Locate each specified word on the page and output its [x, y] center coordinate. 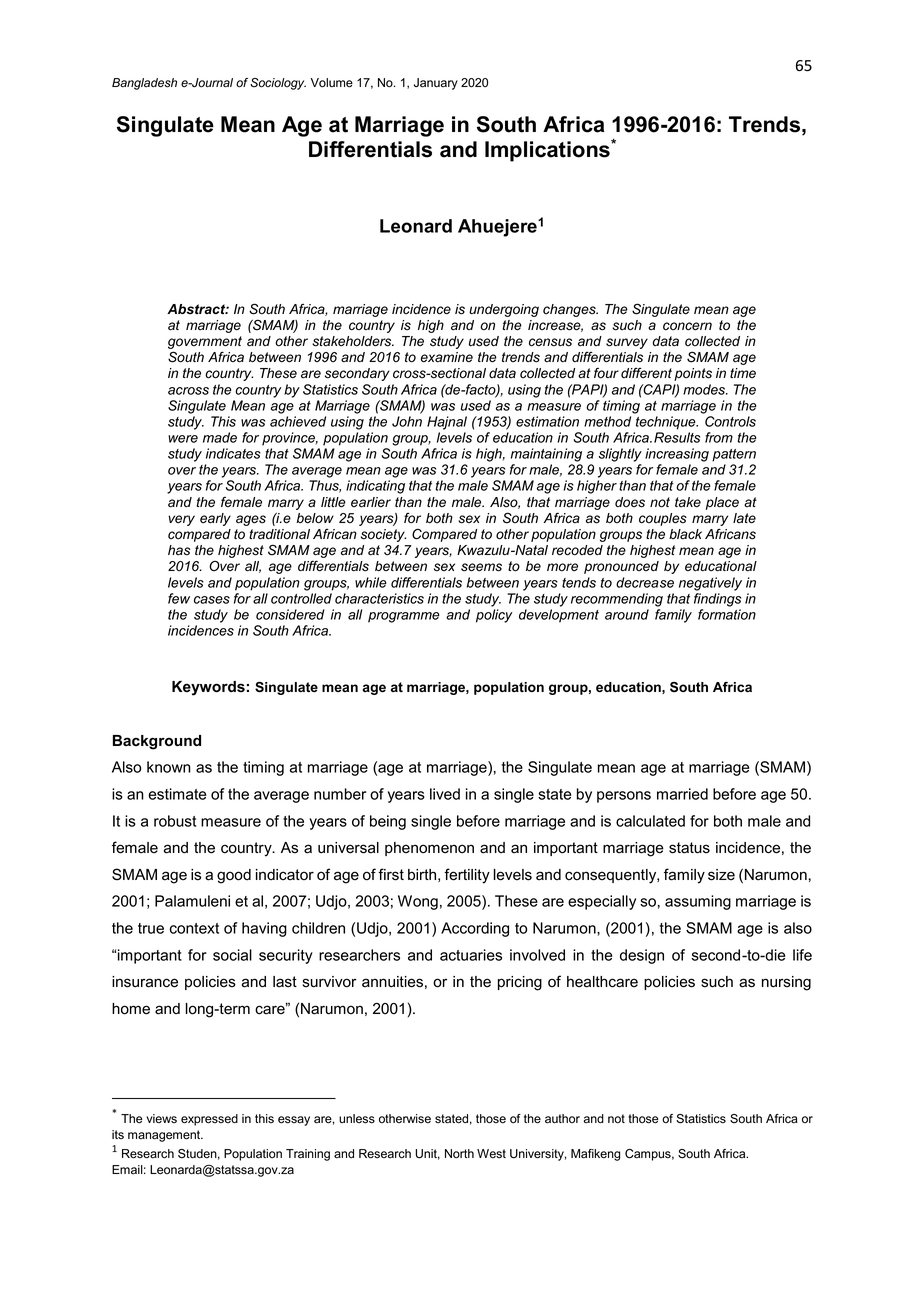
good [234, 876]
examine [447, 357]
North [459, 1154]
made [220, 437]
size [721, 875]
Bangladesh [144, 84]
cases [212, 600]
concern [687, 326]
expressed [209, 1120]
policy [494, 616]
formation [727, 614]
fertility [467, 876]
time [743, 373]
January [436, 84]
